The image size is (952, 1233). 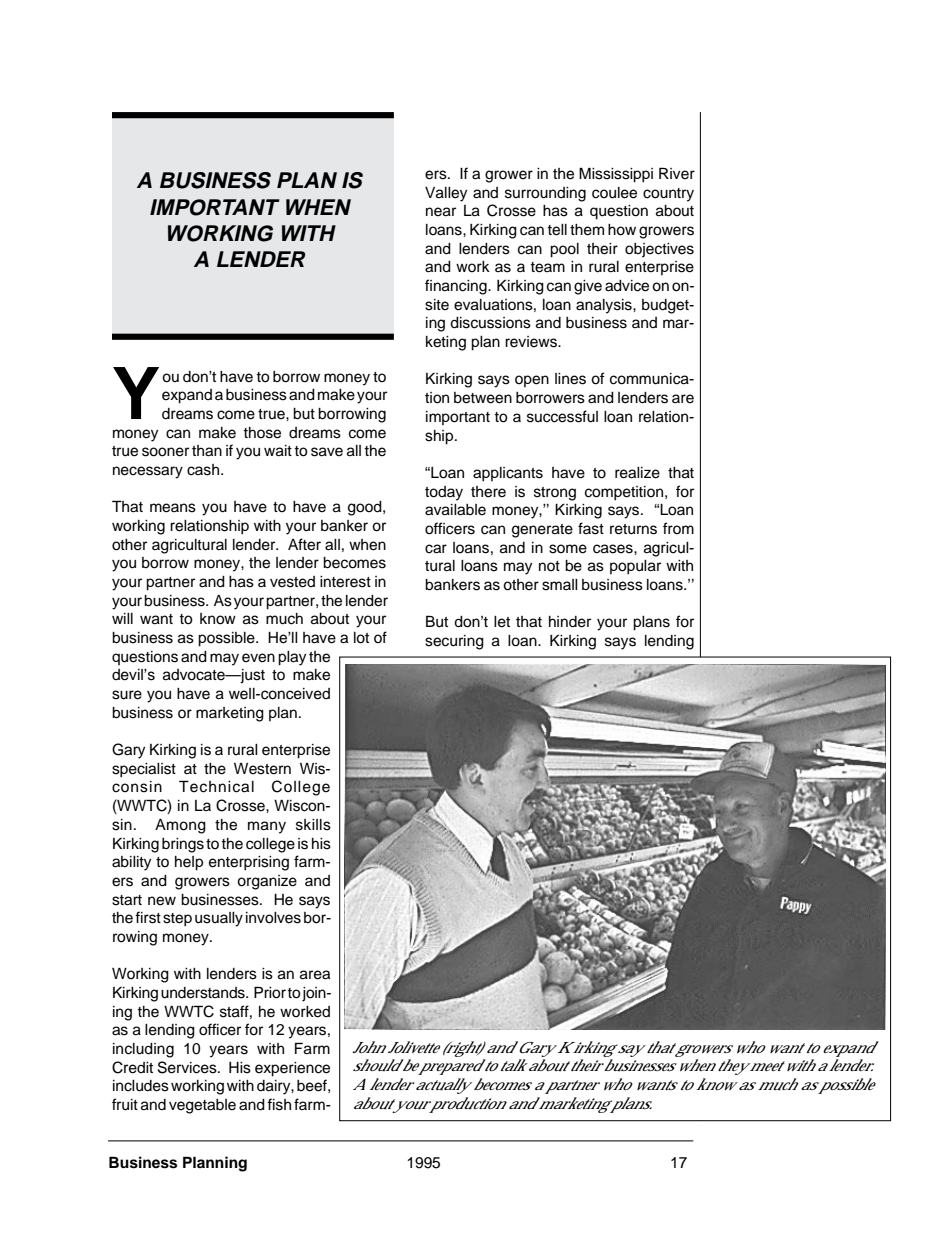 What do you see at coordinates (173, 508) in the screenshot?
I see `means` at bounding box center [173, 508].
